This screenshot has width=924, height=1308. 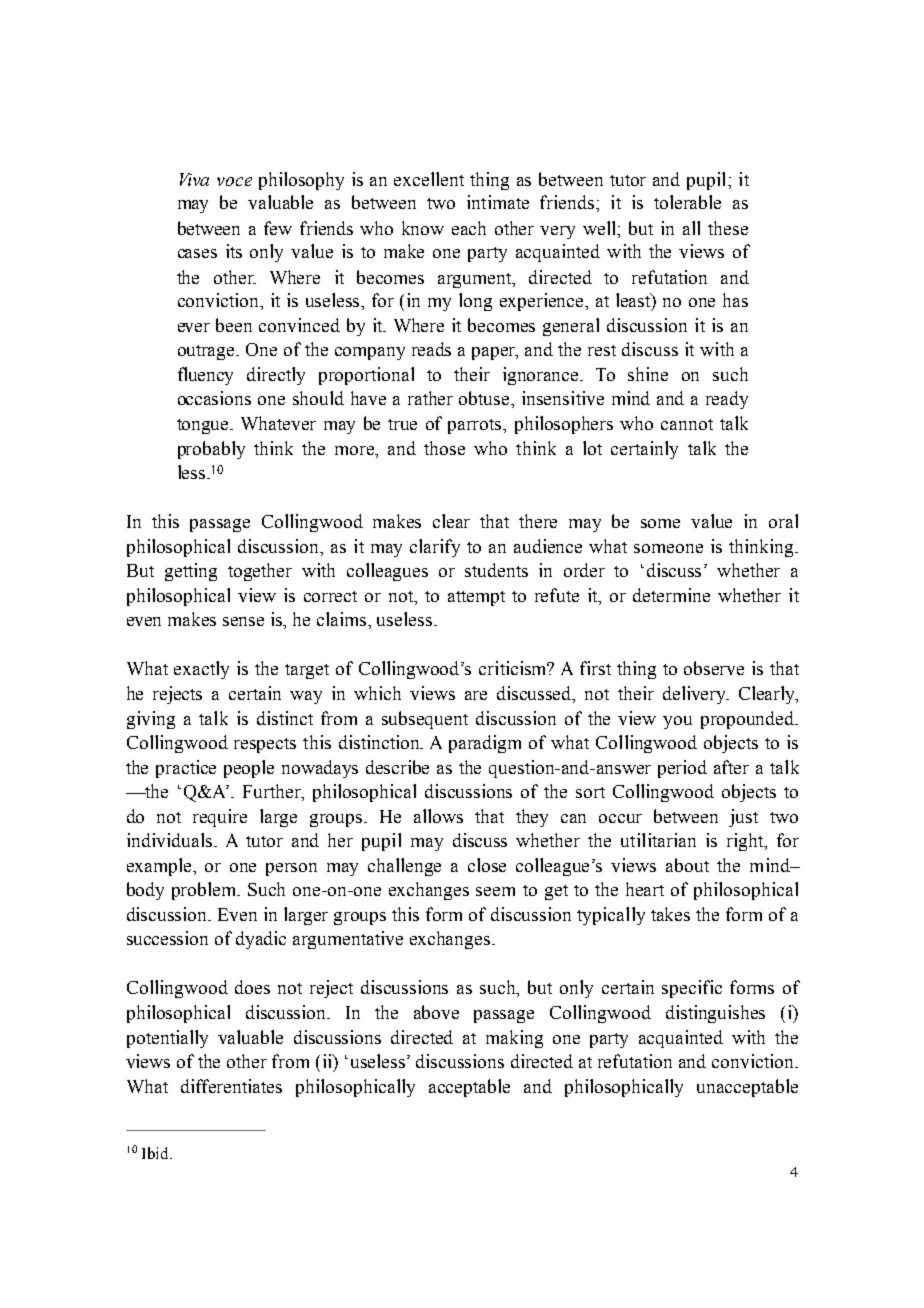 I want to click on just, so click(x=743, y=818).
